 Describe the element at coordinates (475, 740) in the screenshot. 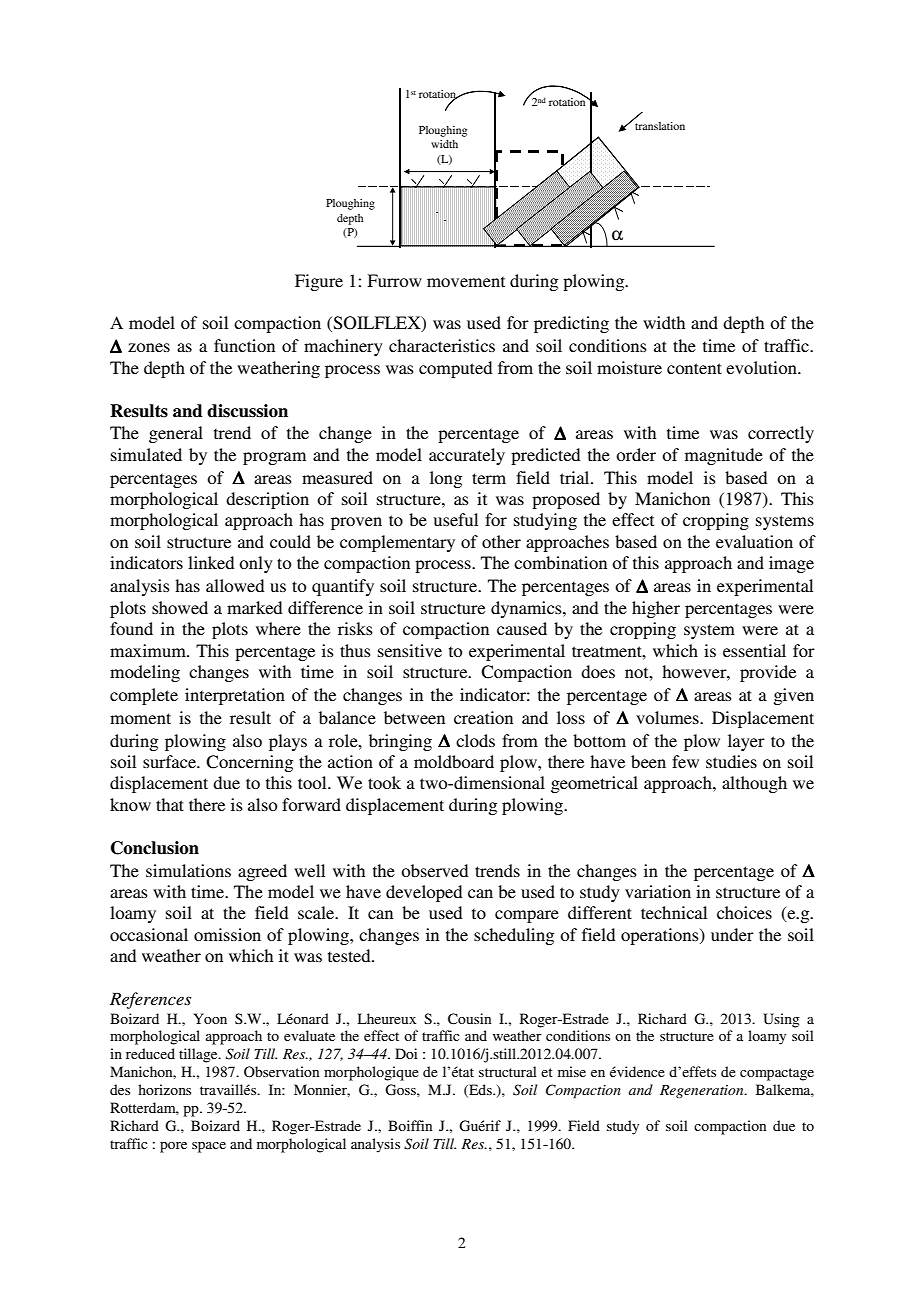

I see `clods` at that location.
